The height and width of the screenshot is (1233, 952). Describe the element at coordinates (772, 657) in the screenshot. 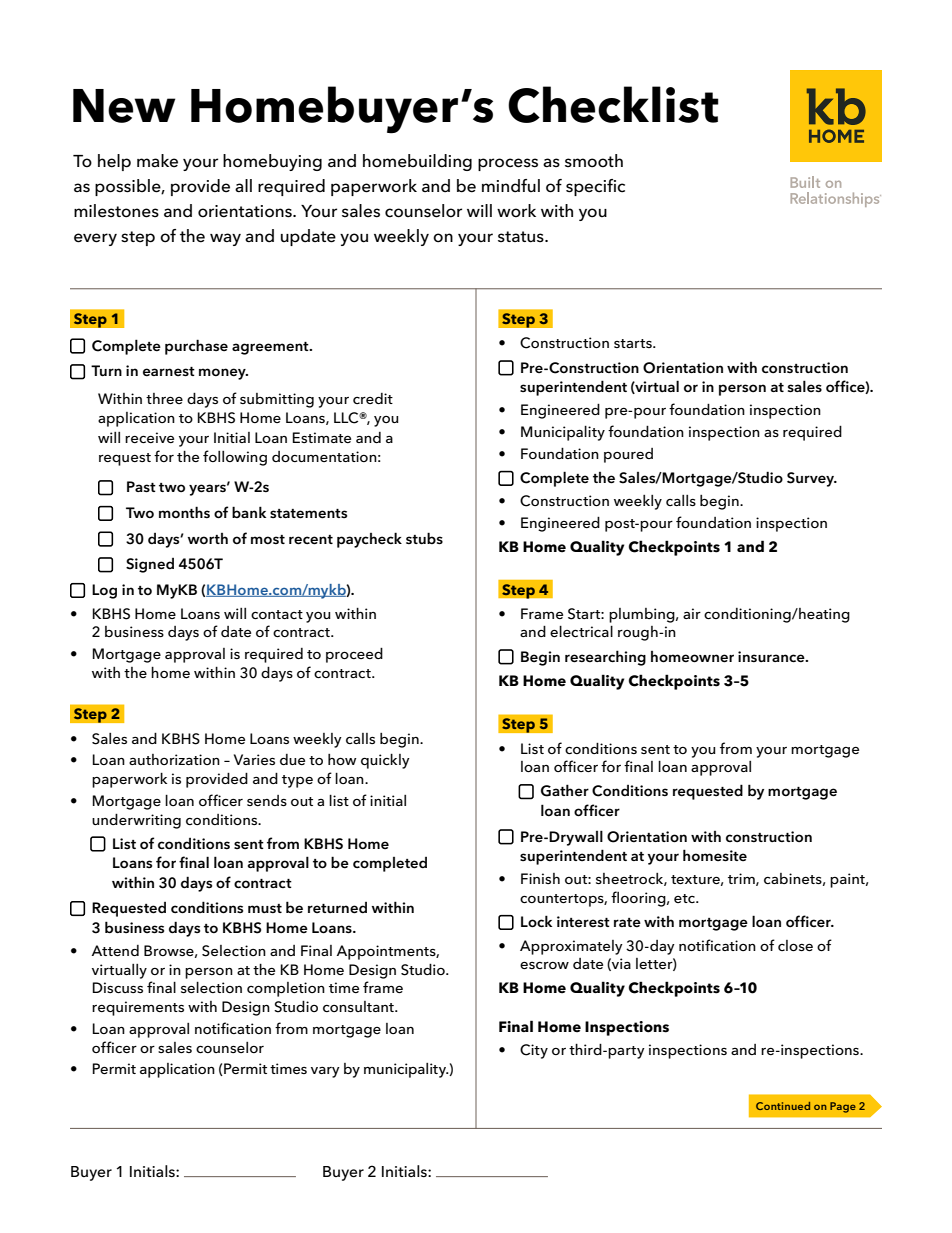

I see `insurance` at that location.
